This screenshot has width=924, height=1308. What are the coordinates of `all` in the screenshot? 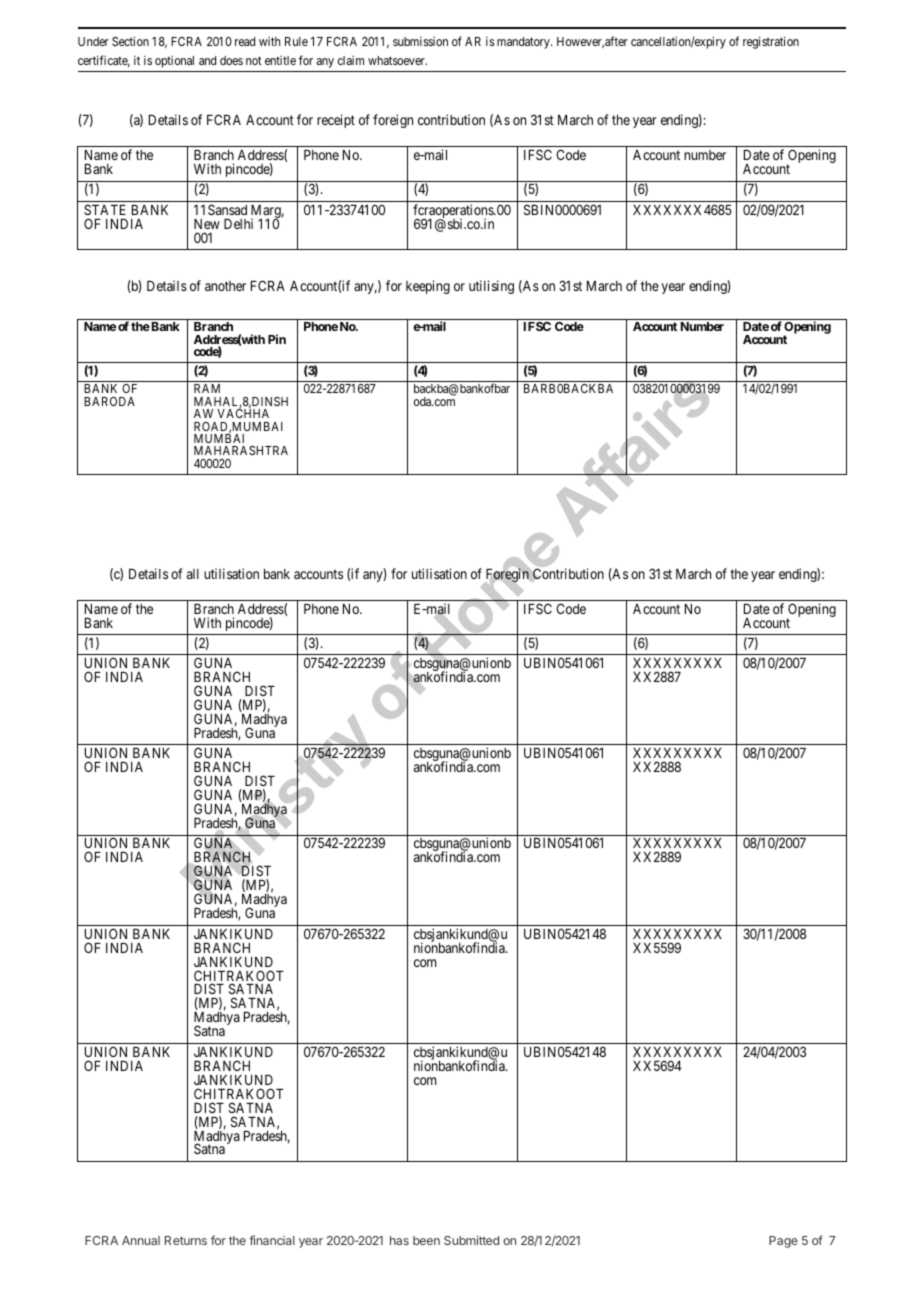 It's located at (193, 574).
